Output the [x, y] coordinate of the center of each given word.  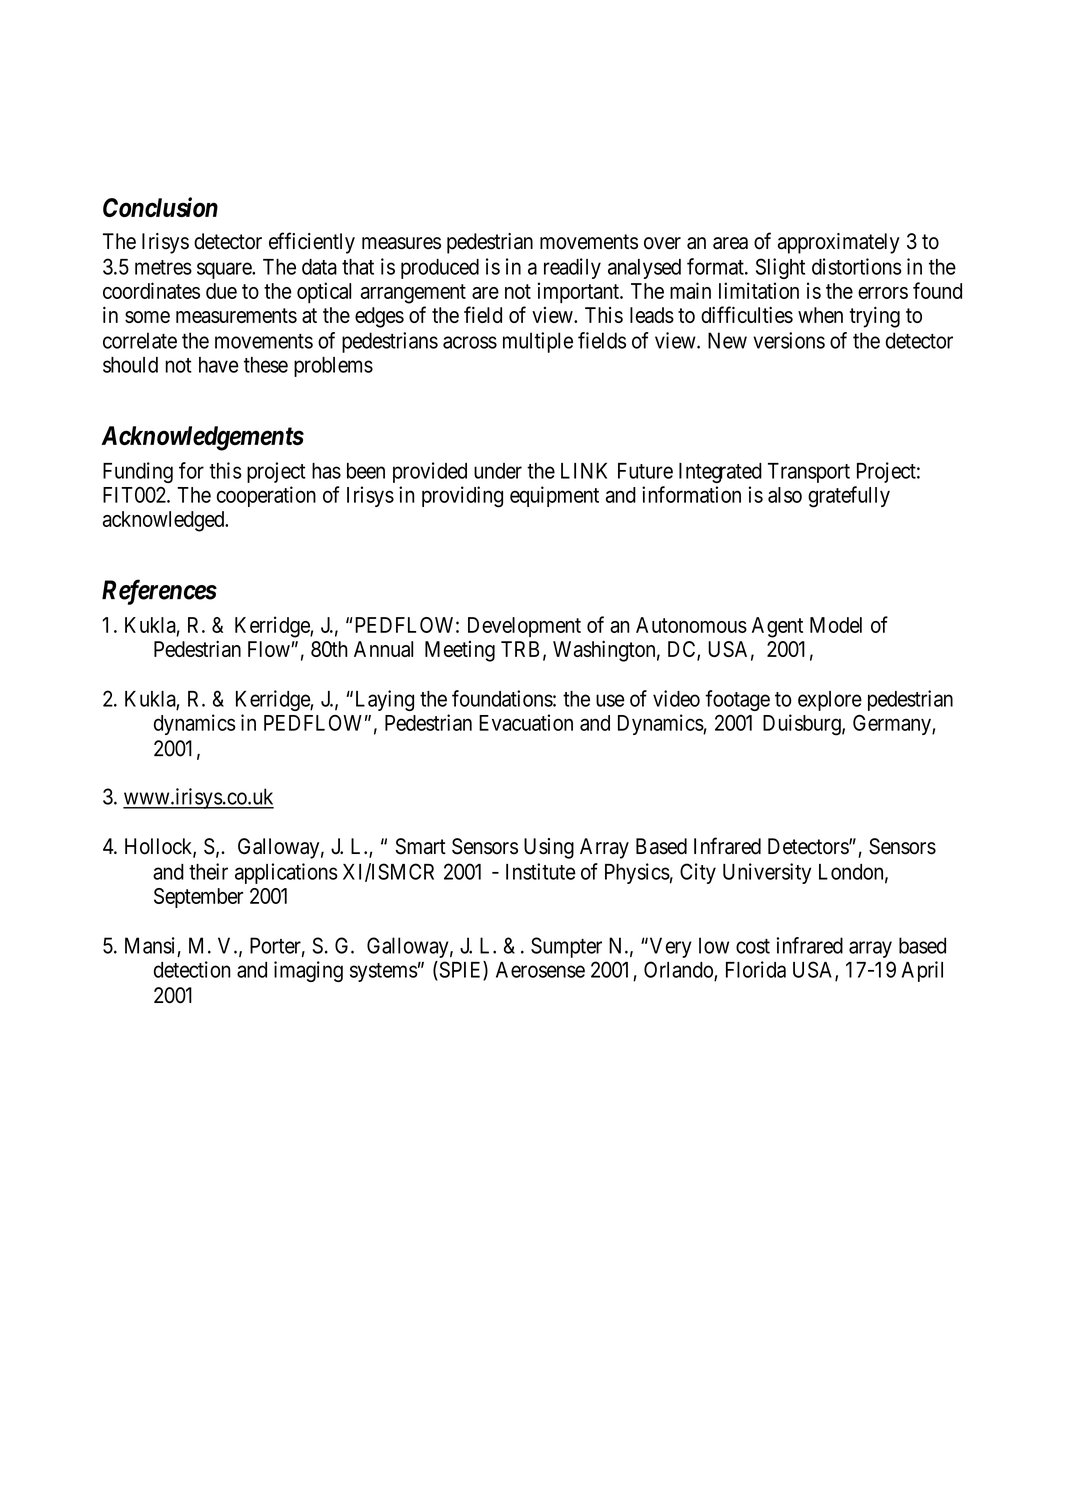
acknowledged [165, 521]
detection [192, 969]
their [208, 871]
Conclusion [160, 207]
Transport [809, 473]
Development [524, 627]
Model [836, 625]
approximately [839, 243]
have [219, 365]
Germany [893, 724]
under [498, 471]
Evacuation [526, 722]
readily [572, 268]
